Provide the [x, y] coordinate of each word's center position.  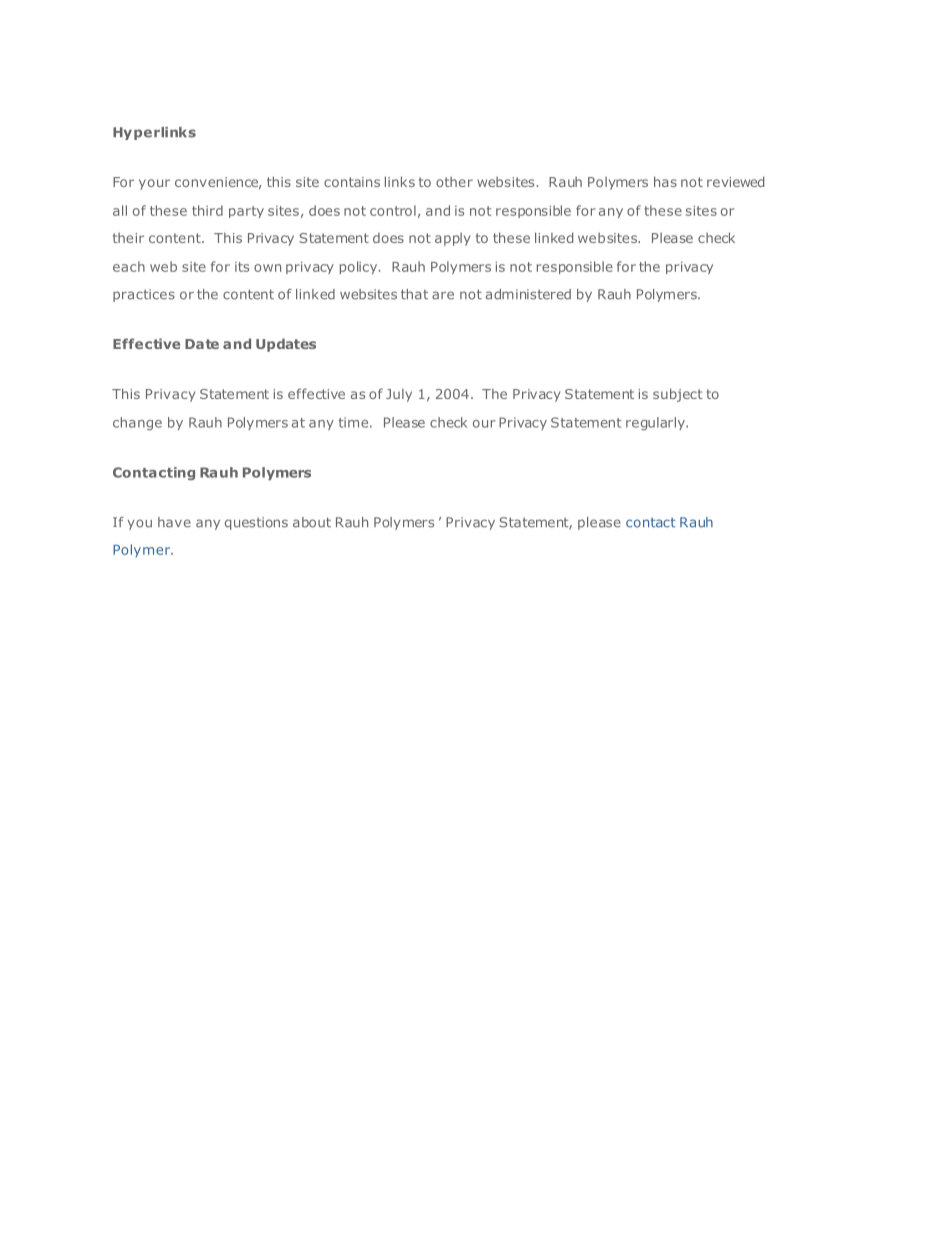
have [174, 522]
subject [678, 395]
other [454, 182]
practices [144, 295]
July [399, 395]
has [665, 181]
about [312, 522]
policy [360, 267]
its [242, 267]
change [137, 423]
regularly [656, 423]
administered [528, 294]
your [154, 184]
